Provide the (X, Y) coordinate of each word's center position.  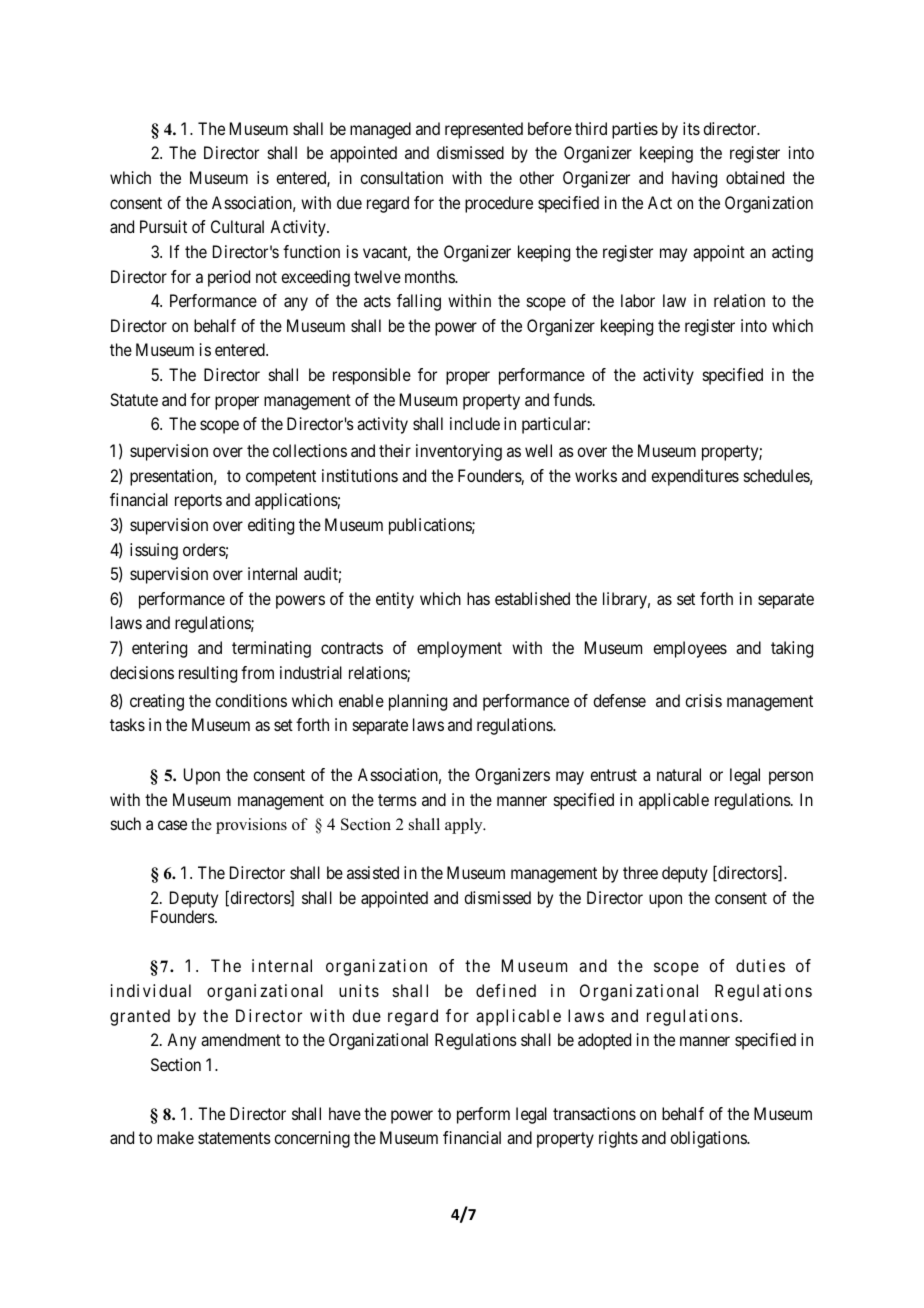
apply (465, 826)
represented (484, 130)
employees (690, 649)
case (172, 825)
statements (234, 1138)
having (694, 179)
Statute (134, 399)
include (475, 423)
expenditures (695, 477)
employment (459, 649)
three (640, 872)
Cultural (237, 226)
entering (159, 649)
